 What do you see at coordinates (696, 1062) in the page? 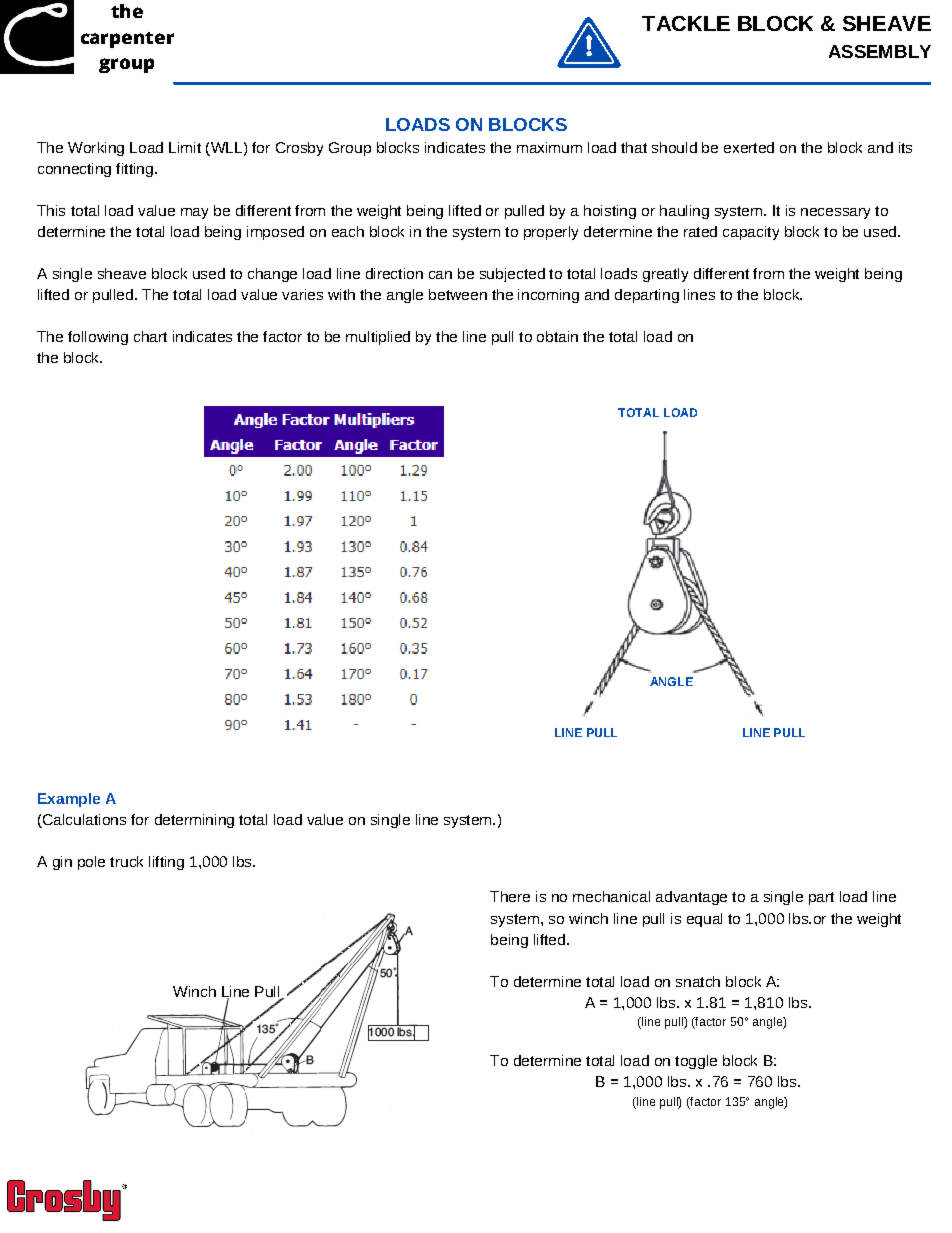
I see `toggle` at bounding box center [696, 1062].
